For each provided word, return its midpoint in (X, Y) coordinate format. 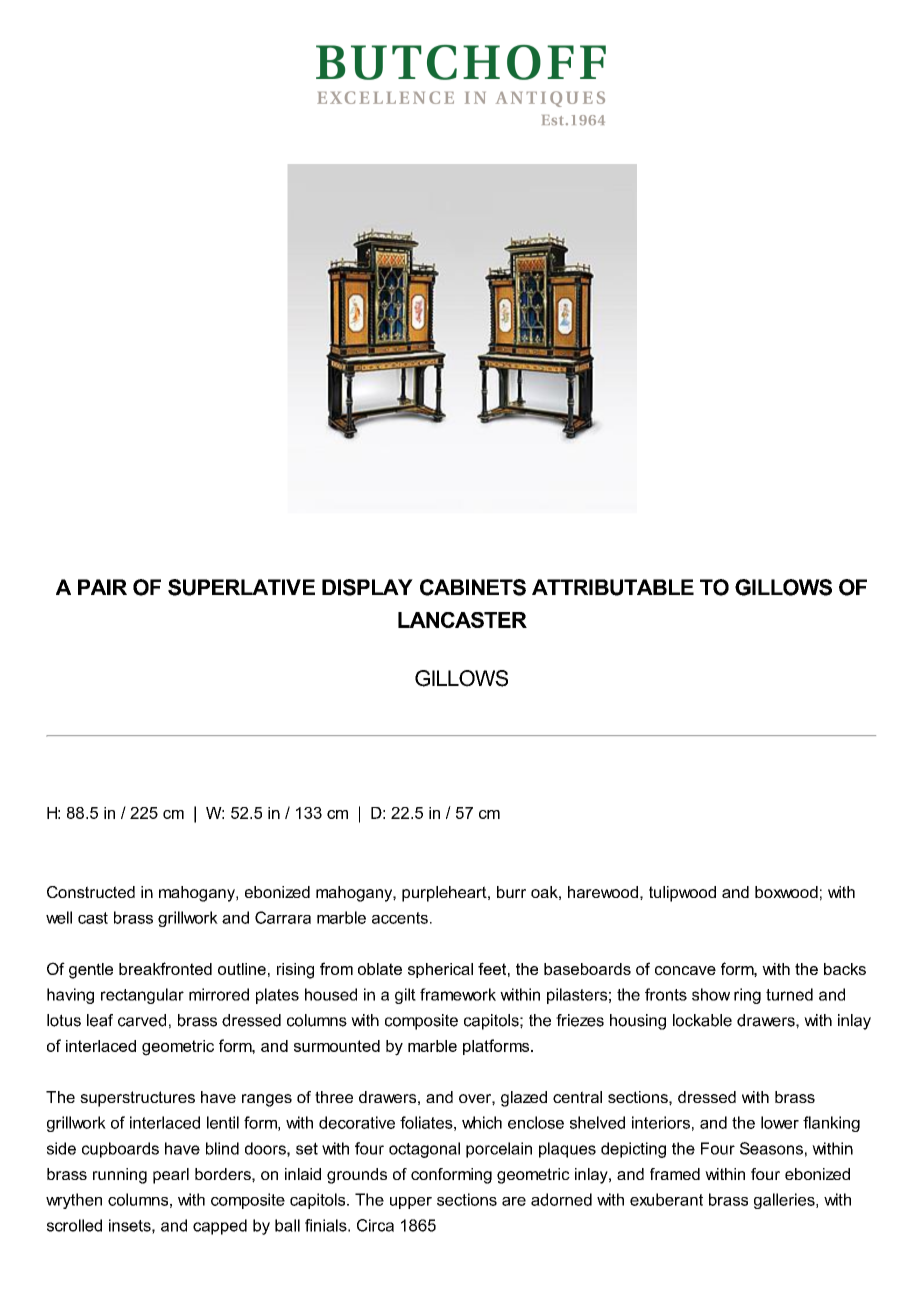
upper (411, 1203)
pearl (171, 1176)
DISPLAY (367, 587)
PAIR (102, 587)
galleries (785, 1201)
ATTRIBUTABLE (613, 587)
